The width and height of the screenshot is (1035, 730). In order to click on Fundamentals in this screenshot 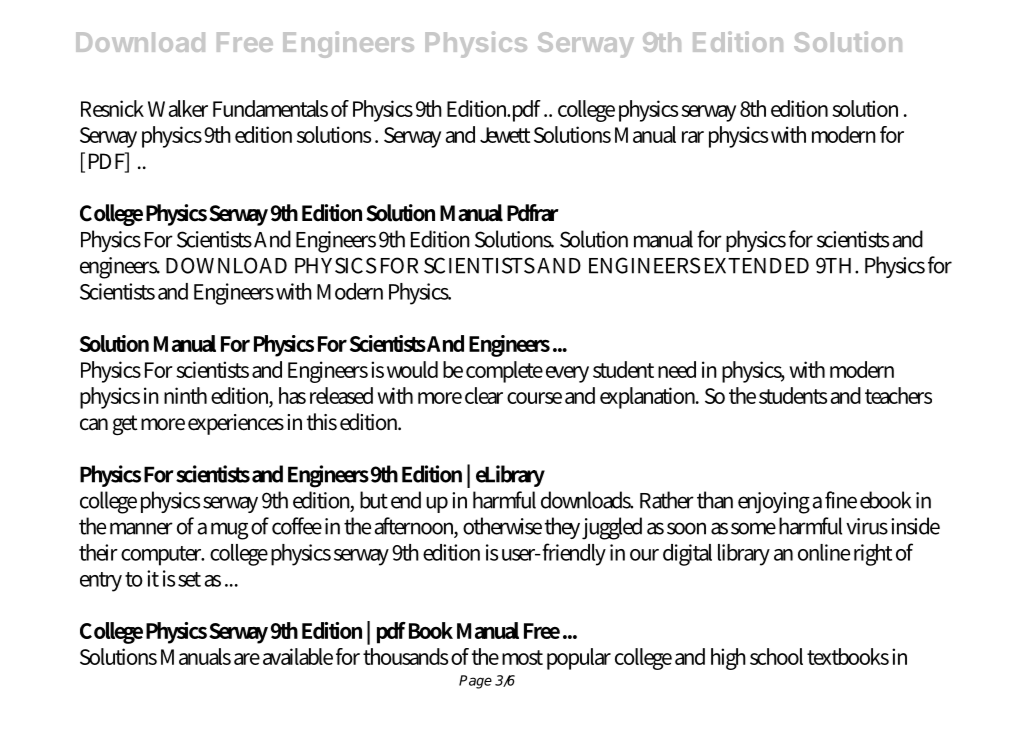, I will do `click(270, 108)`.
